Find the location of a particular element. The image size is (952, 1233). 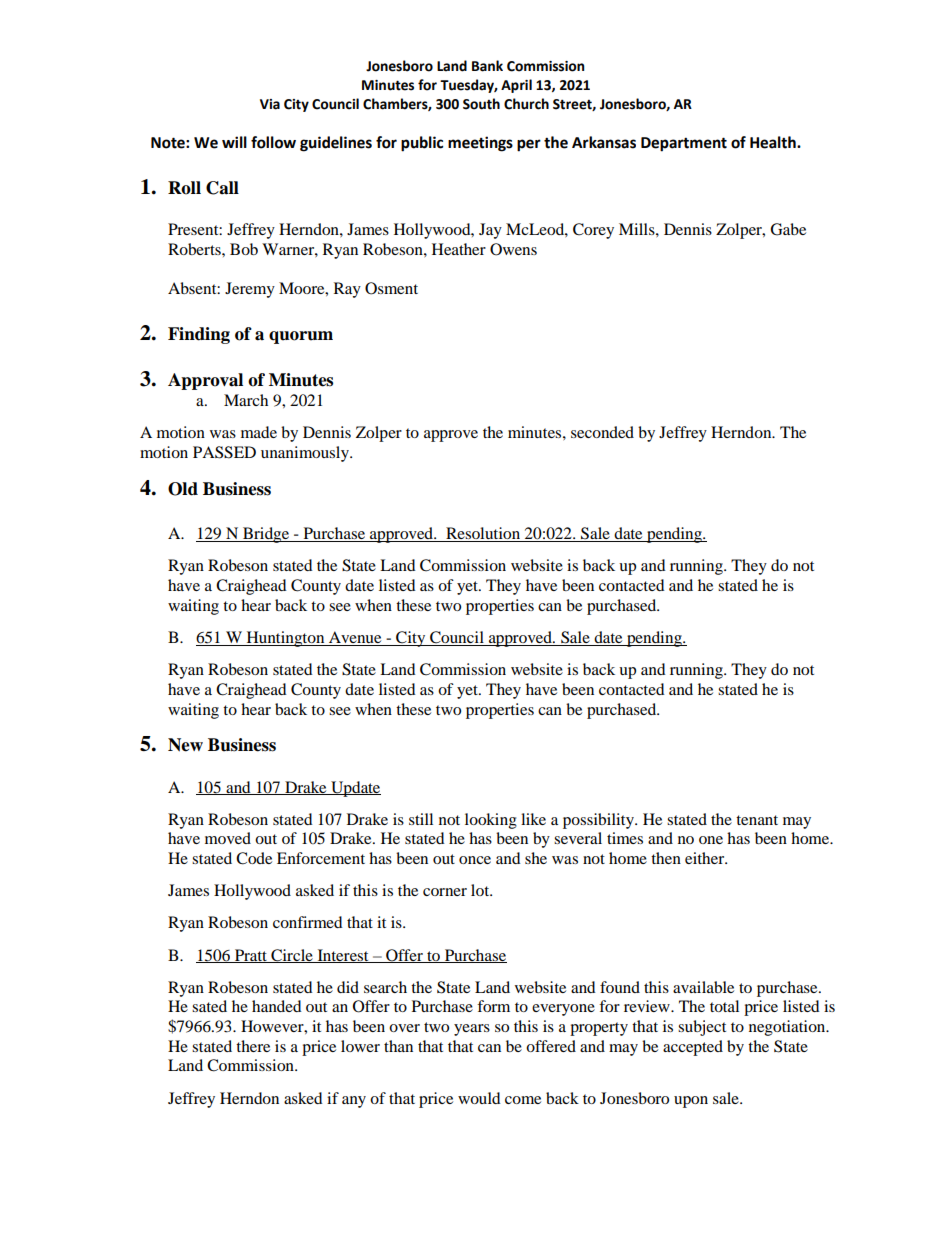

moved is located at coordinates (228, 838).
